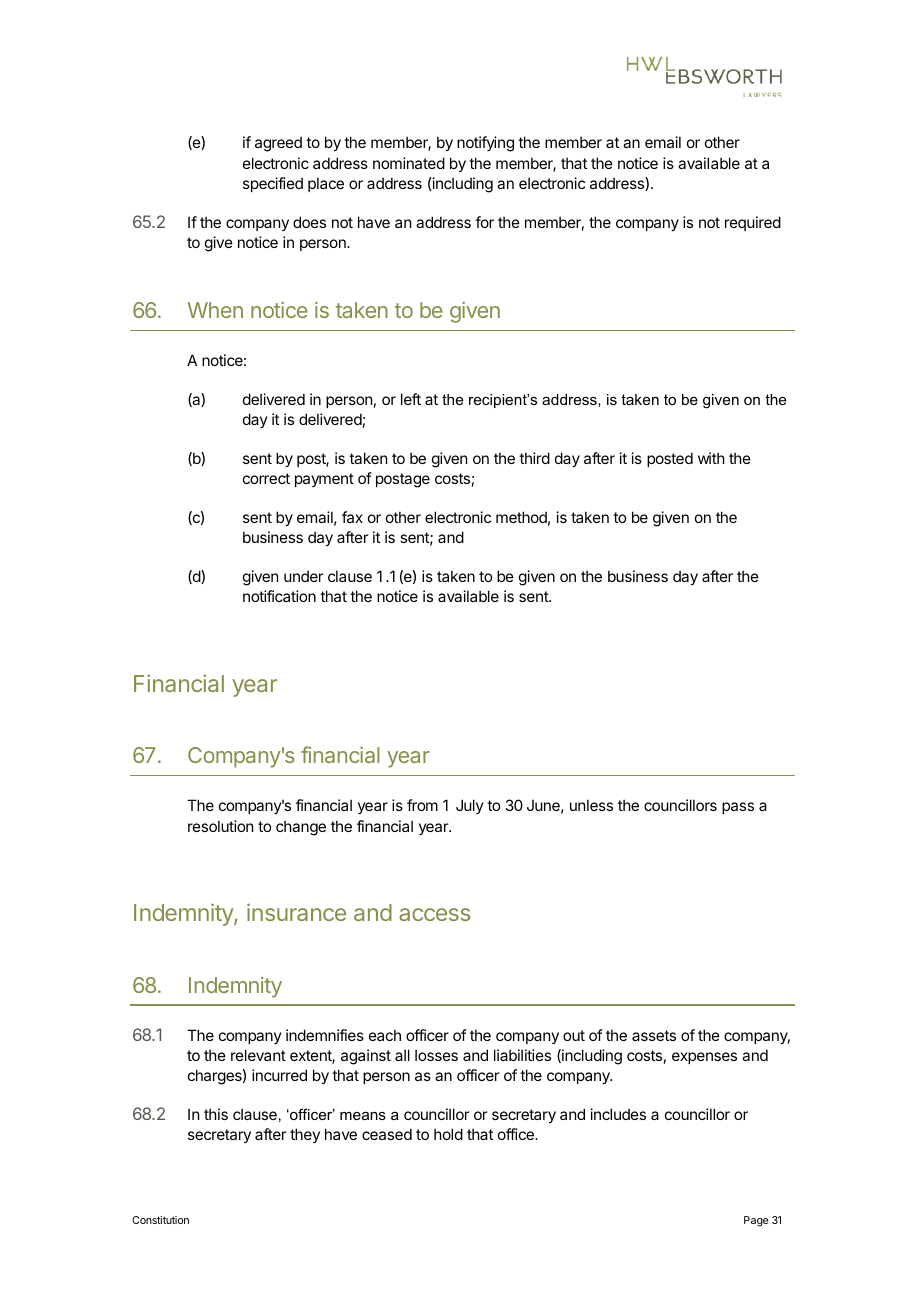  What do you see at coordinates (753, 223) in the document?
I see `required` at bounding box center [753, 223].
